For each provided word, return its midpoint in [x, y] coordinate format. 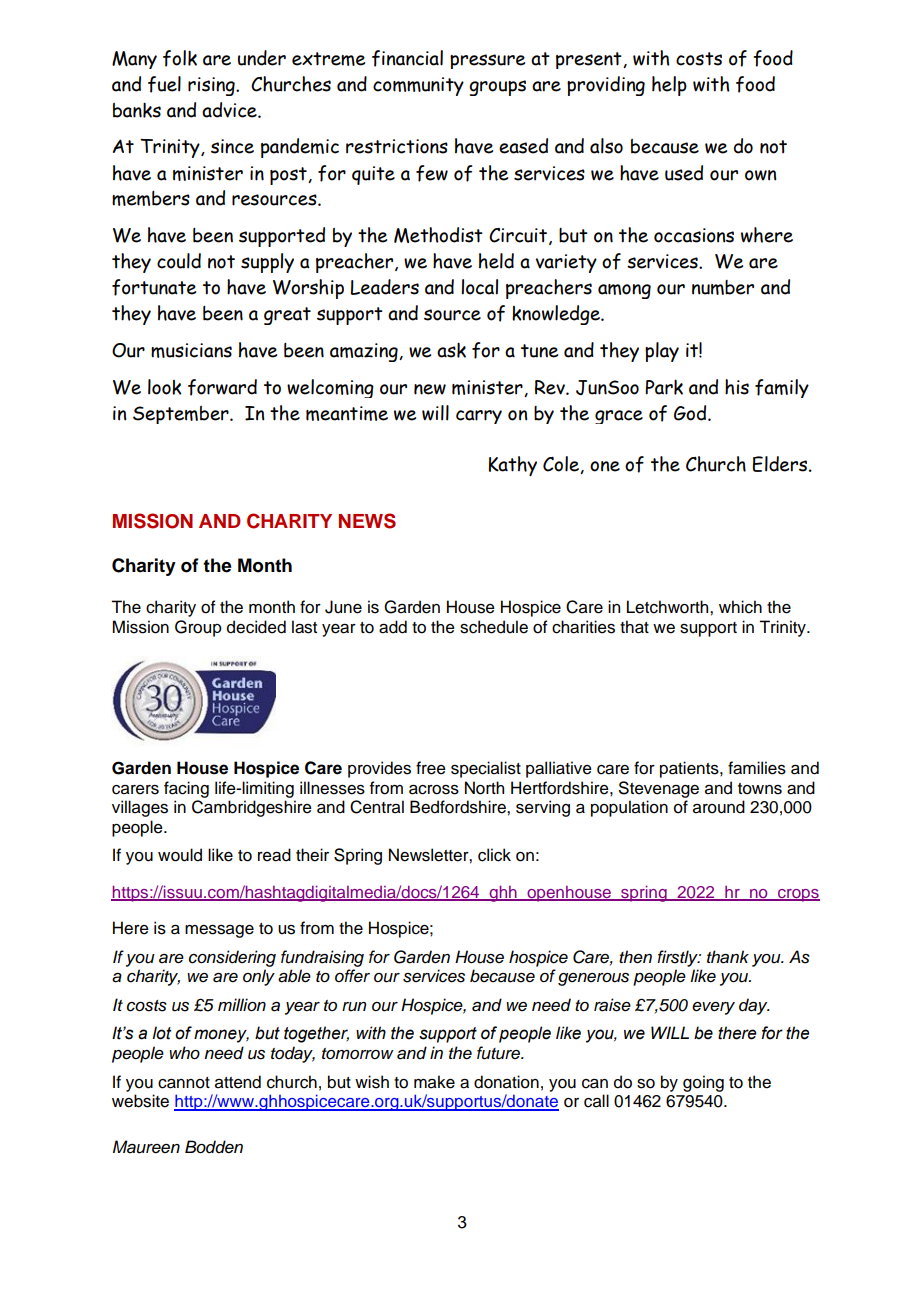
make [434, 1082]
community [418, 86]
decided [256, 627]
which [740, 607]
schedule [494, 627]
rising [212, 86]
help [669, 86]
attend [238, 1082]
